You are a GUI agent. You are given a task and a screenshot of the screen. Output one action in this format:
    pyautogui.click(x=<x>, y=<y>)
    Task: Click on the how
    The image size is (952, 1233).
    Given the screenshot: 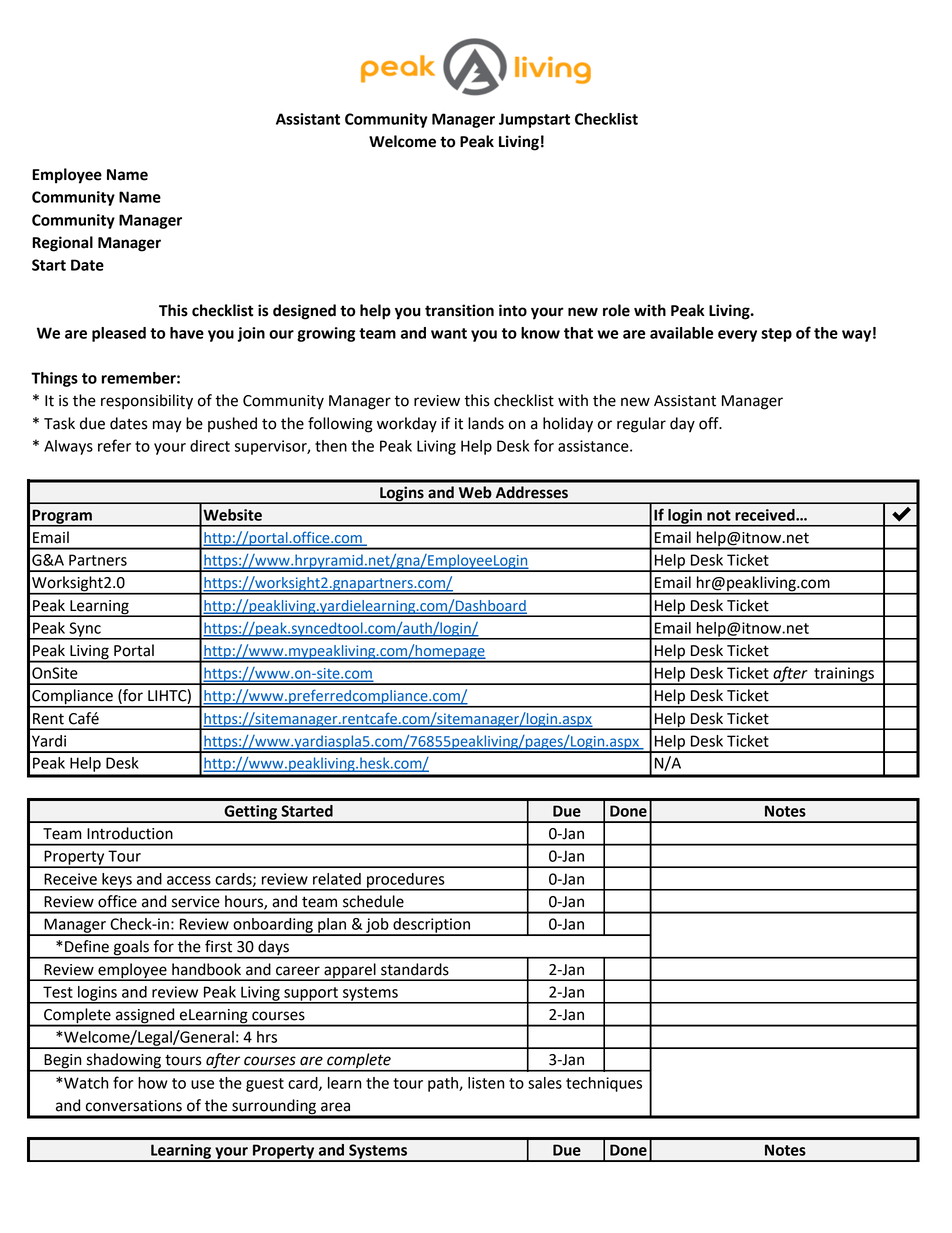 What is the action you would take?
    pyautogui.click(x=153, y=1083)
